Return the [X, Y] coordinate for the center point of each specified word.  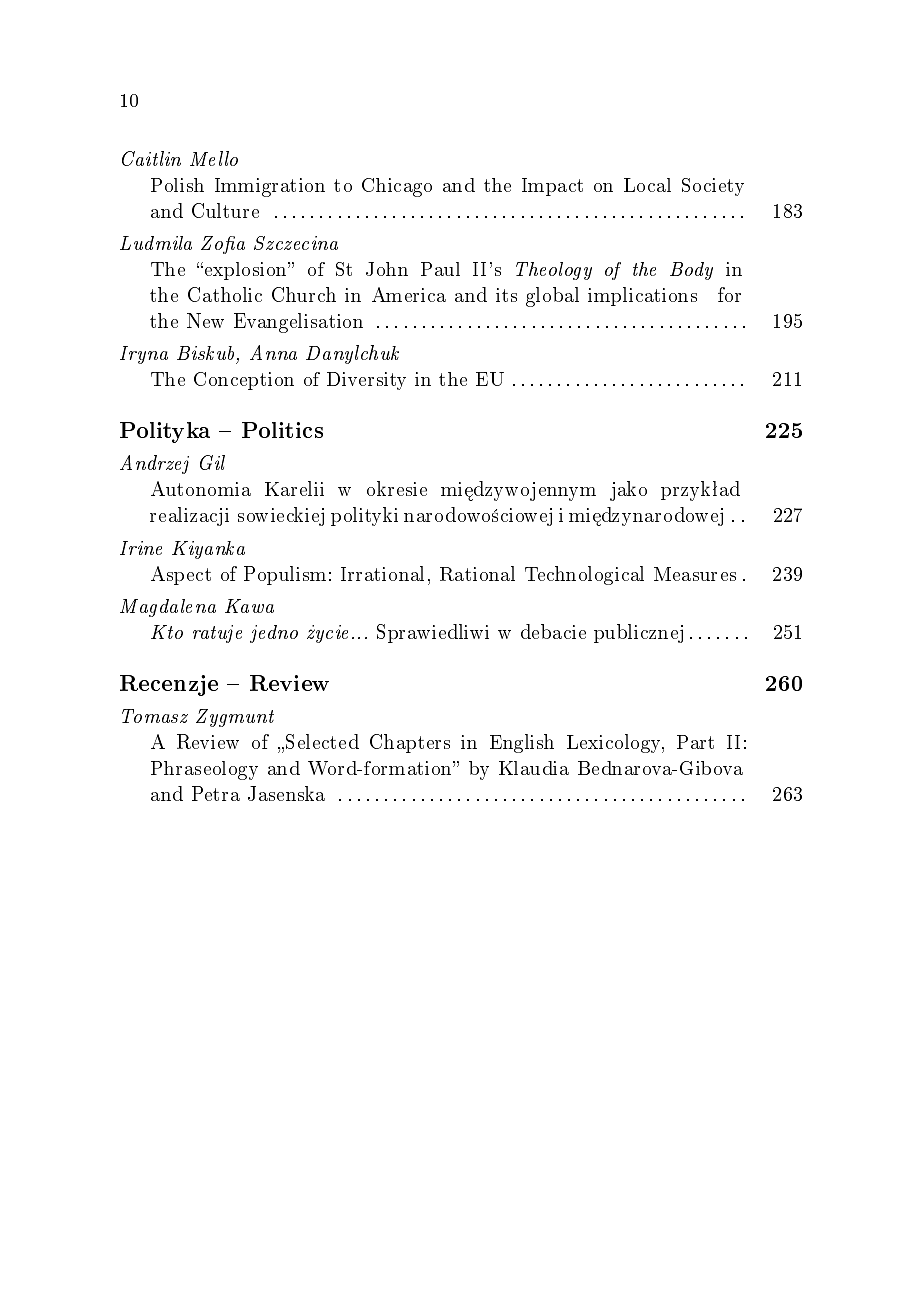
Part [695, 742]
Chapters [410, 743]
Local [647, 185]
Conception [244, 381]
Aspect [181, 575]
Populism [285, 575]
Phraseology [204, 770]
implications [642, 296]
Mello [214, 158]
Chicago [397, 187]
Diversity [366, 381]
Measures [695, 574]
